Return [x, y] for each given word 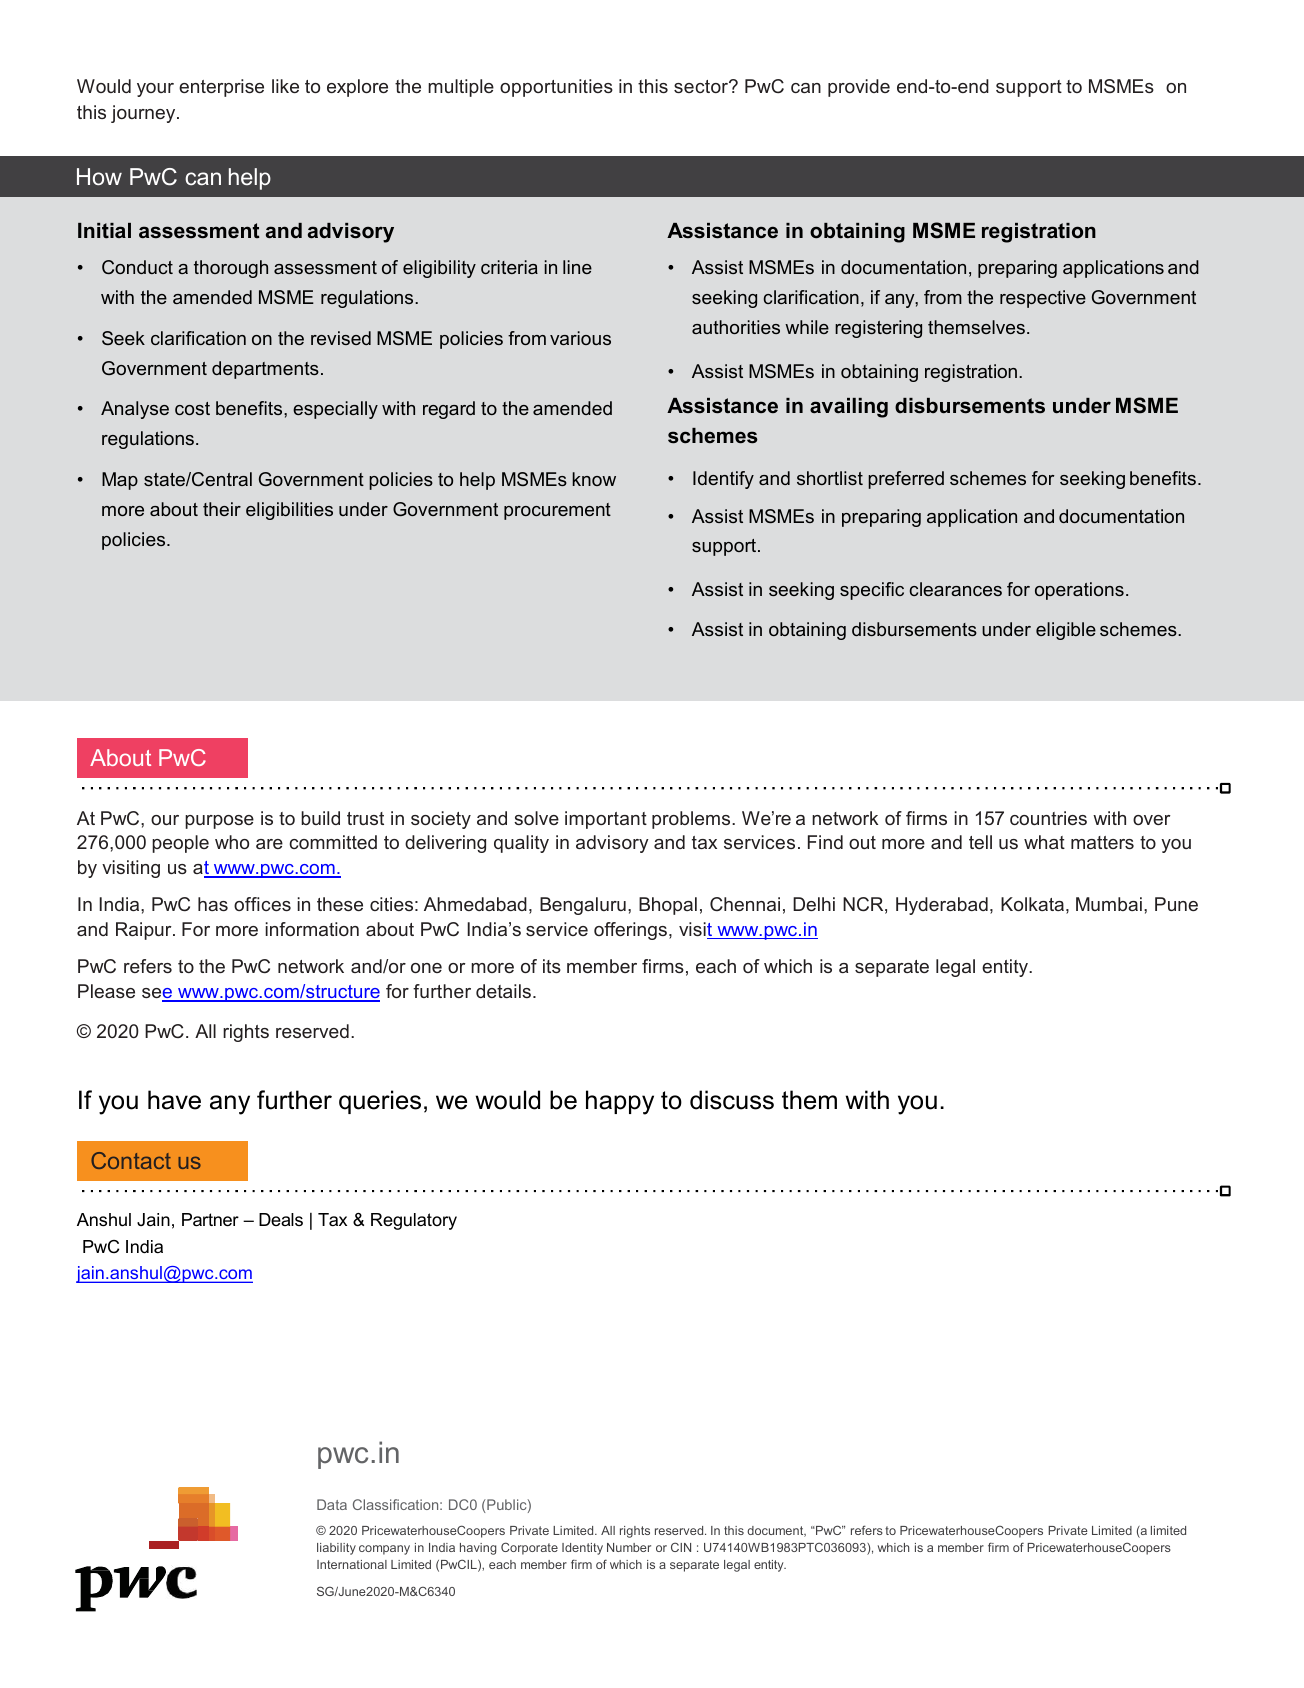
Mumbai [1109, 904]
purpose [219, 822]
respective [1043, 299]
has [213, 904]
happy [620, 1102]
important [606, 820]
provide [859, 88]
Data [332, 1504]
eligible [1066, 631]
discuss [732, 1100]
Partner [210, 1220]
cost [192, 408]
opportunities [556, 88]
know [594, 479]
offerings [632, 931]
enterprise [221, 88]
